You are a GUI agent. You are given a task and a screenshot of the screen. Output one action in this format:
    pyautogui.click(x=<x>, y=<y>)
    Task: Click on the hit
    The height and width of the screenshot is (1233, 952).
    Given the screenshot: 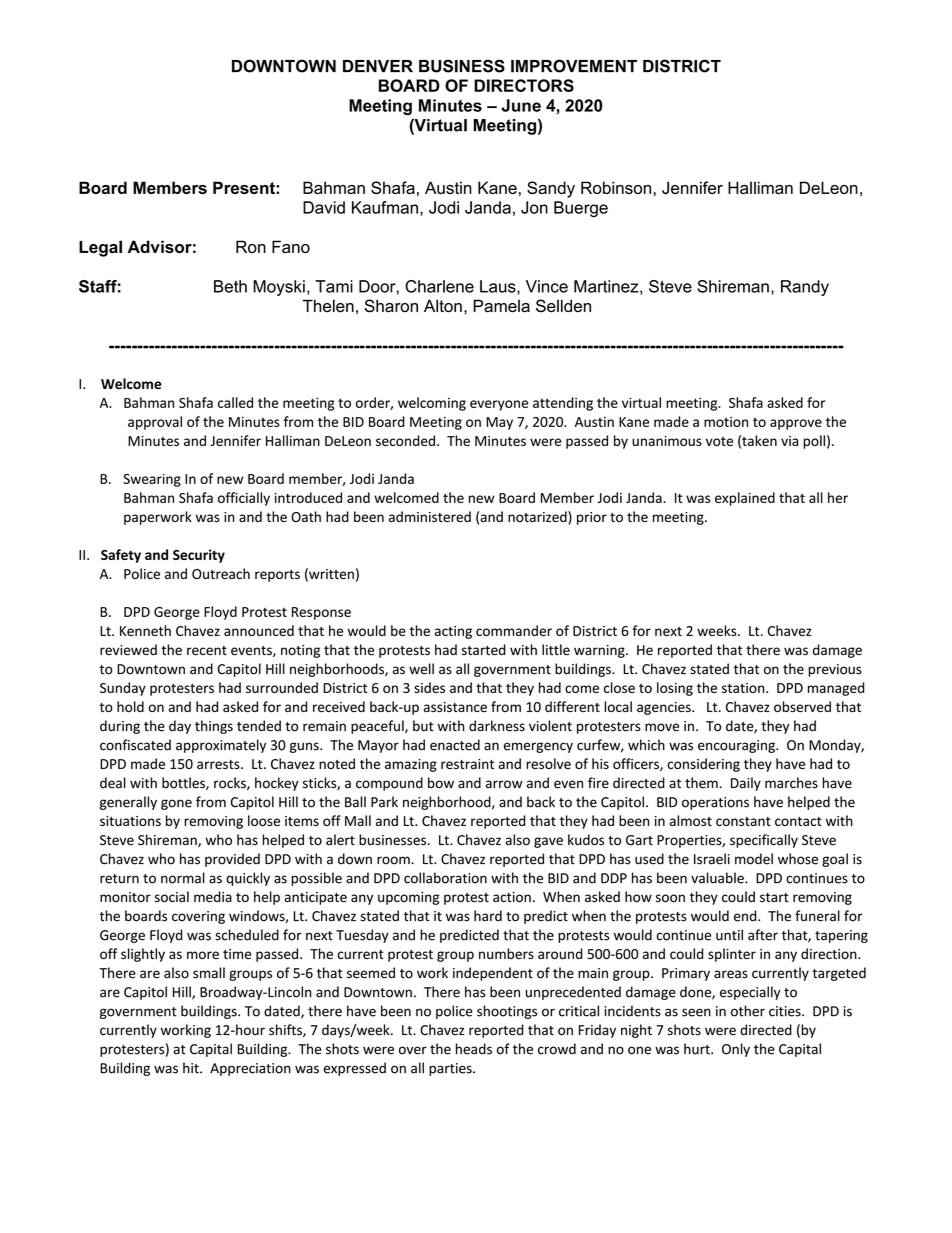 What is the action you would take?
    pyautogui.click(x=192, y=1068)
